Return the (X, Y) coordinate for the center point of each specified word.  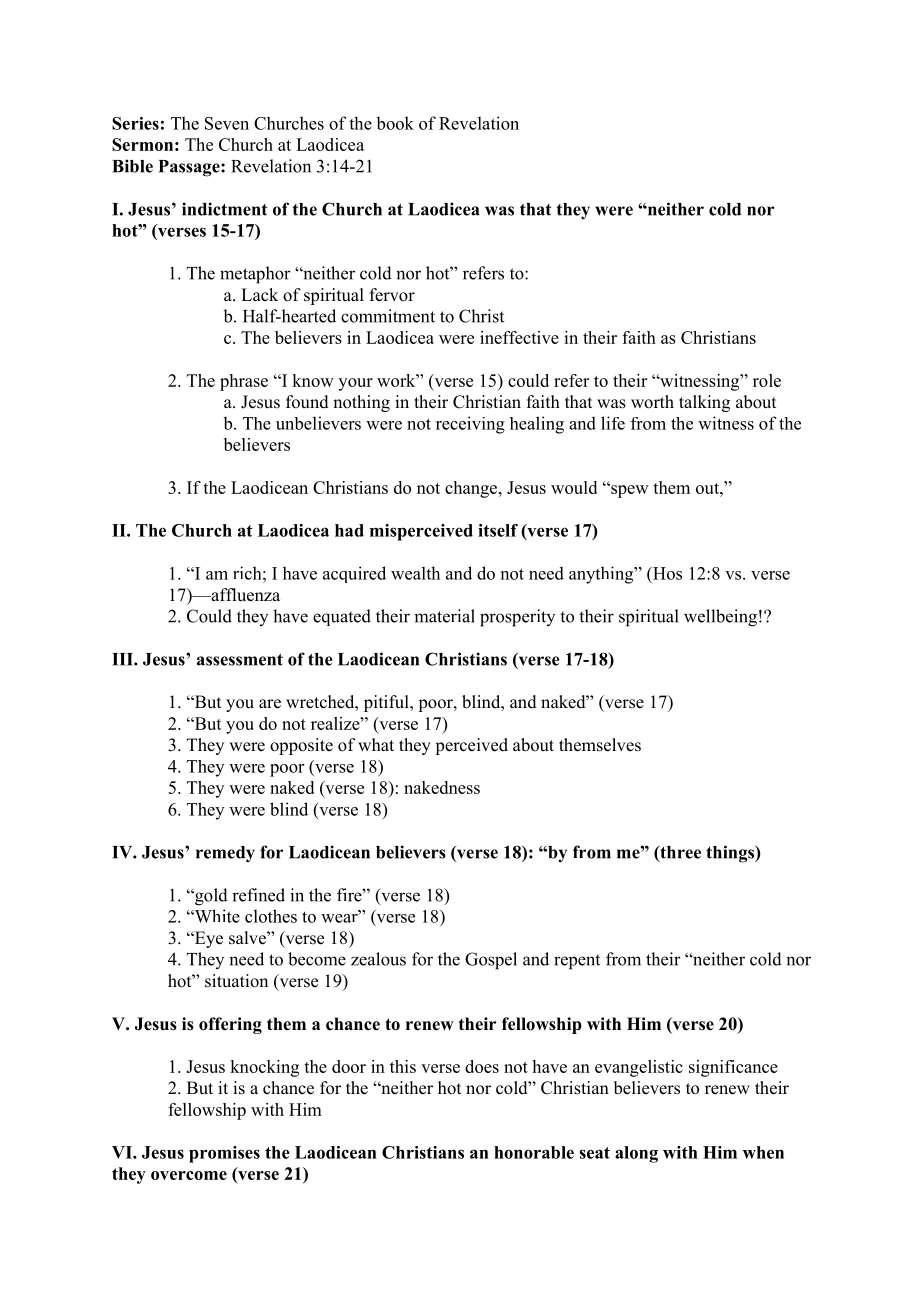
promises (224, 1154)
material (444, 616)
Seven (227, 123)
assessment (240, 660)
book (395, 123)
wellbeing (720, 618)
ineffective (519, 337)
